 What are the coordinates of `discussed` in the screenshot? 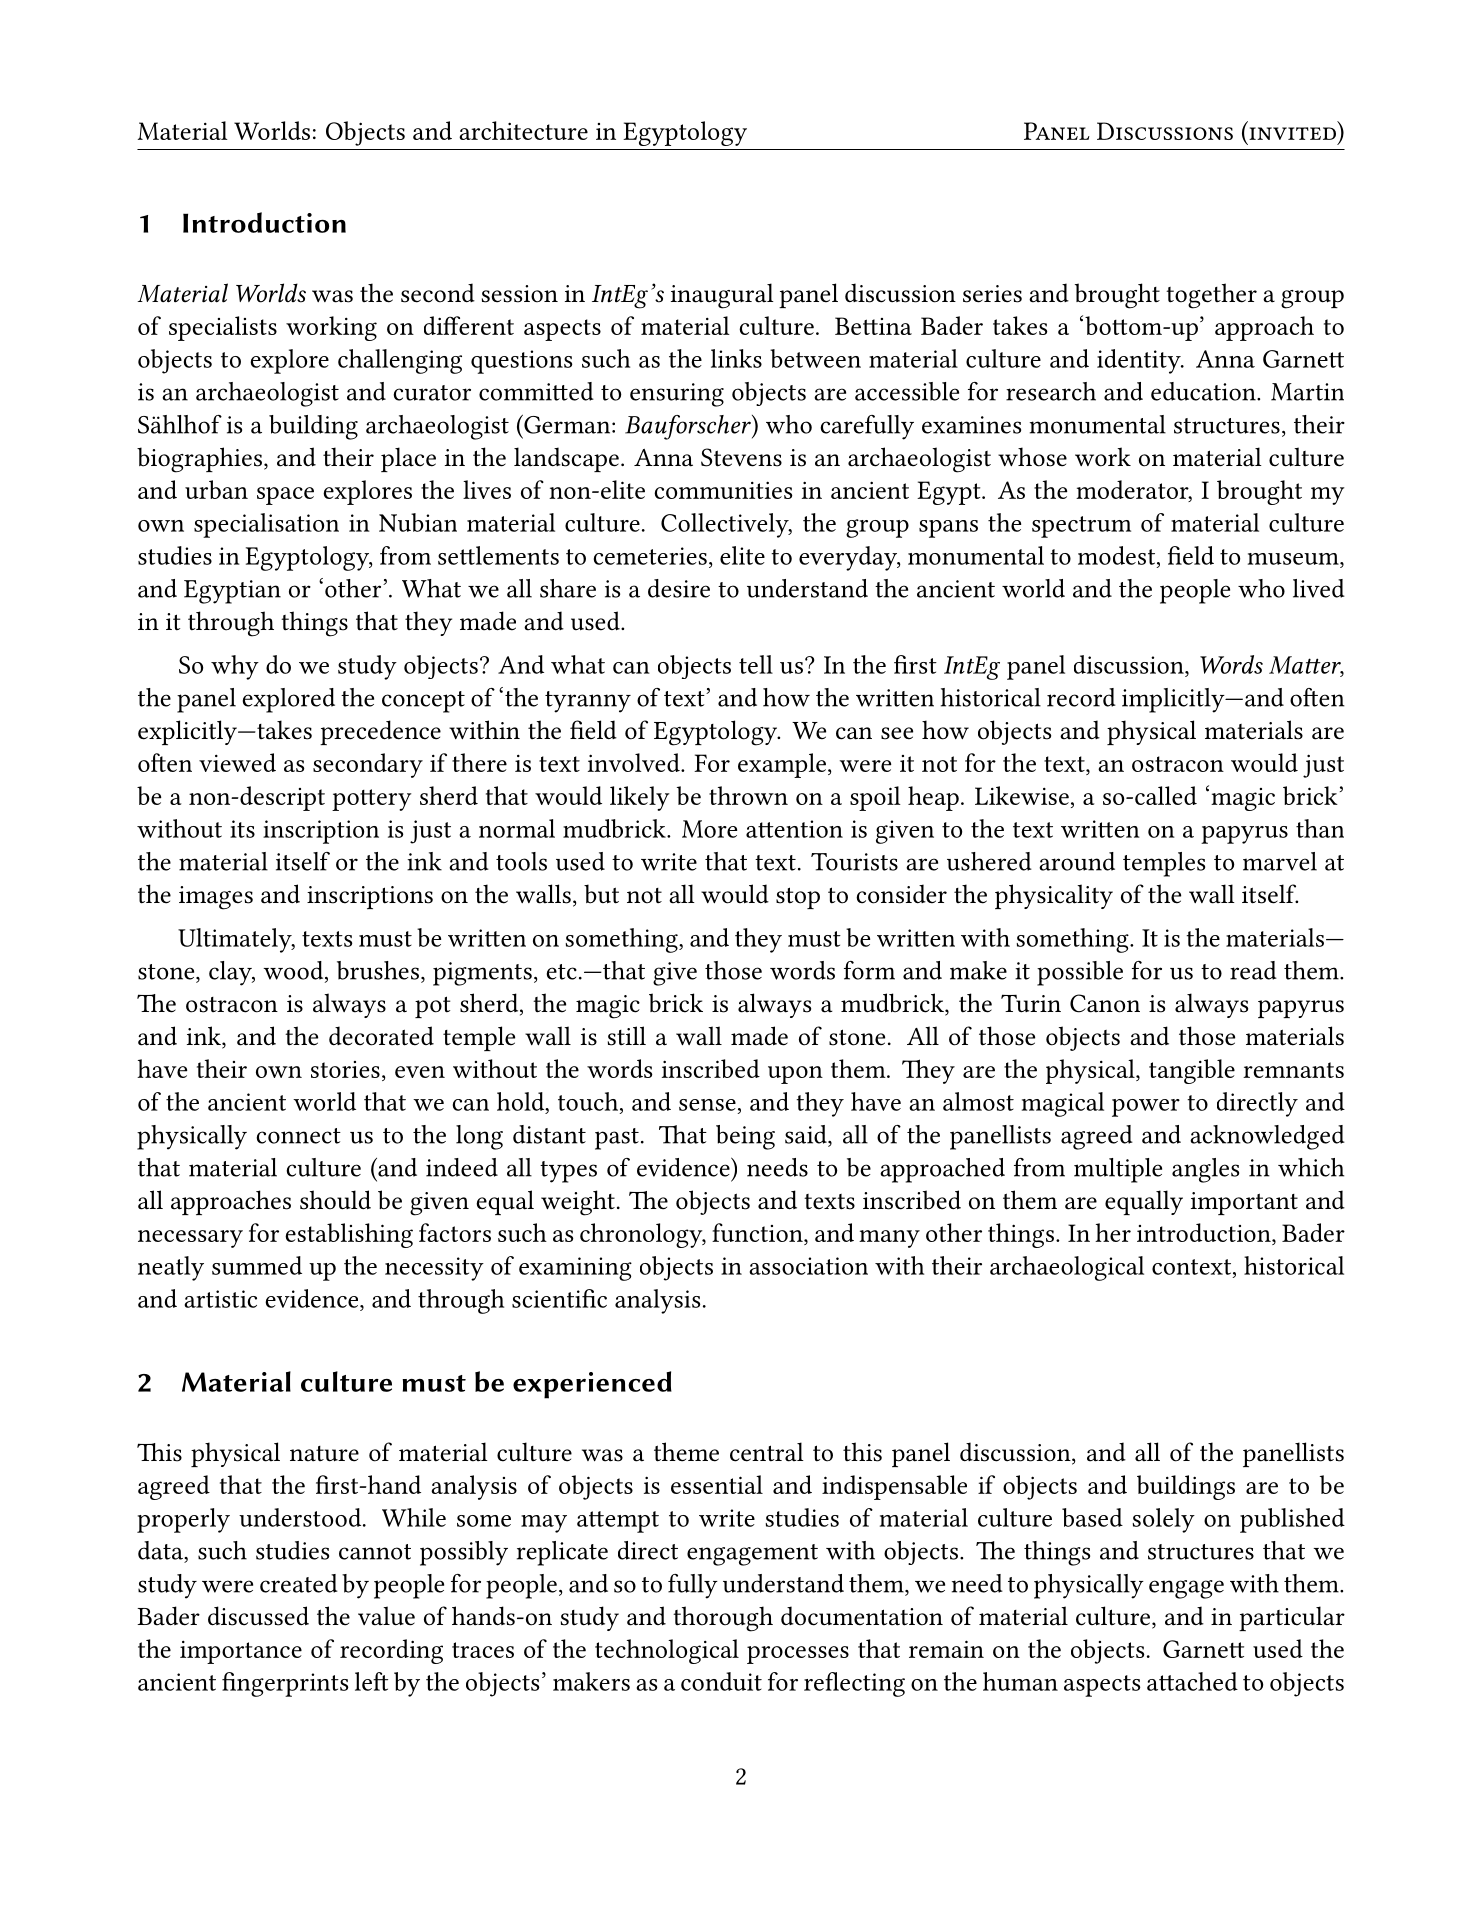 It's located at (258, 1616).
